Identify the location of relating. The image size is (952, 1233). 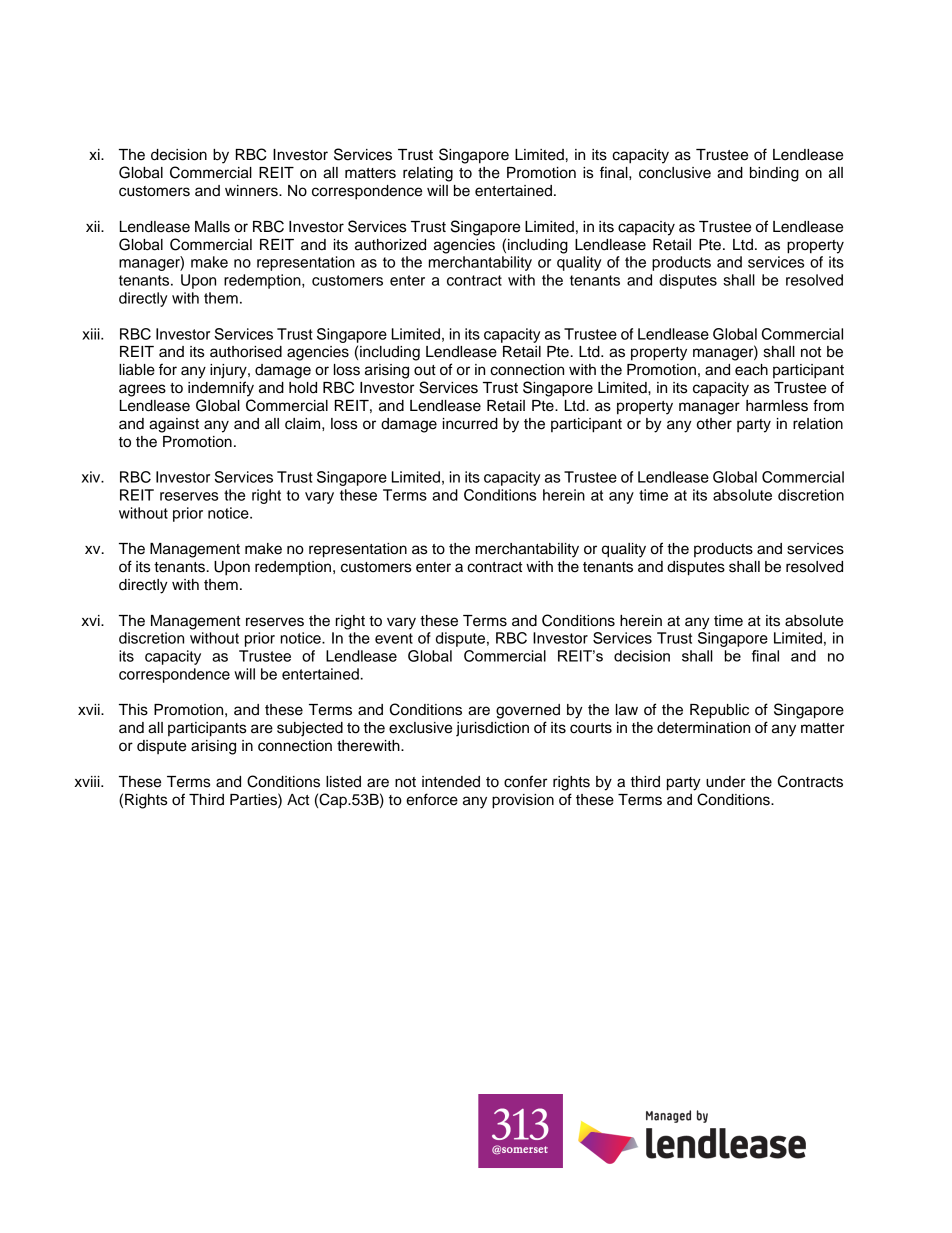
(428, 174).
